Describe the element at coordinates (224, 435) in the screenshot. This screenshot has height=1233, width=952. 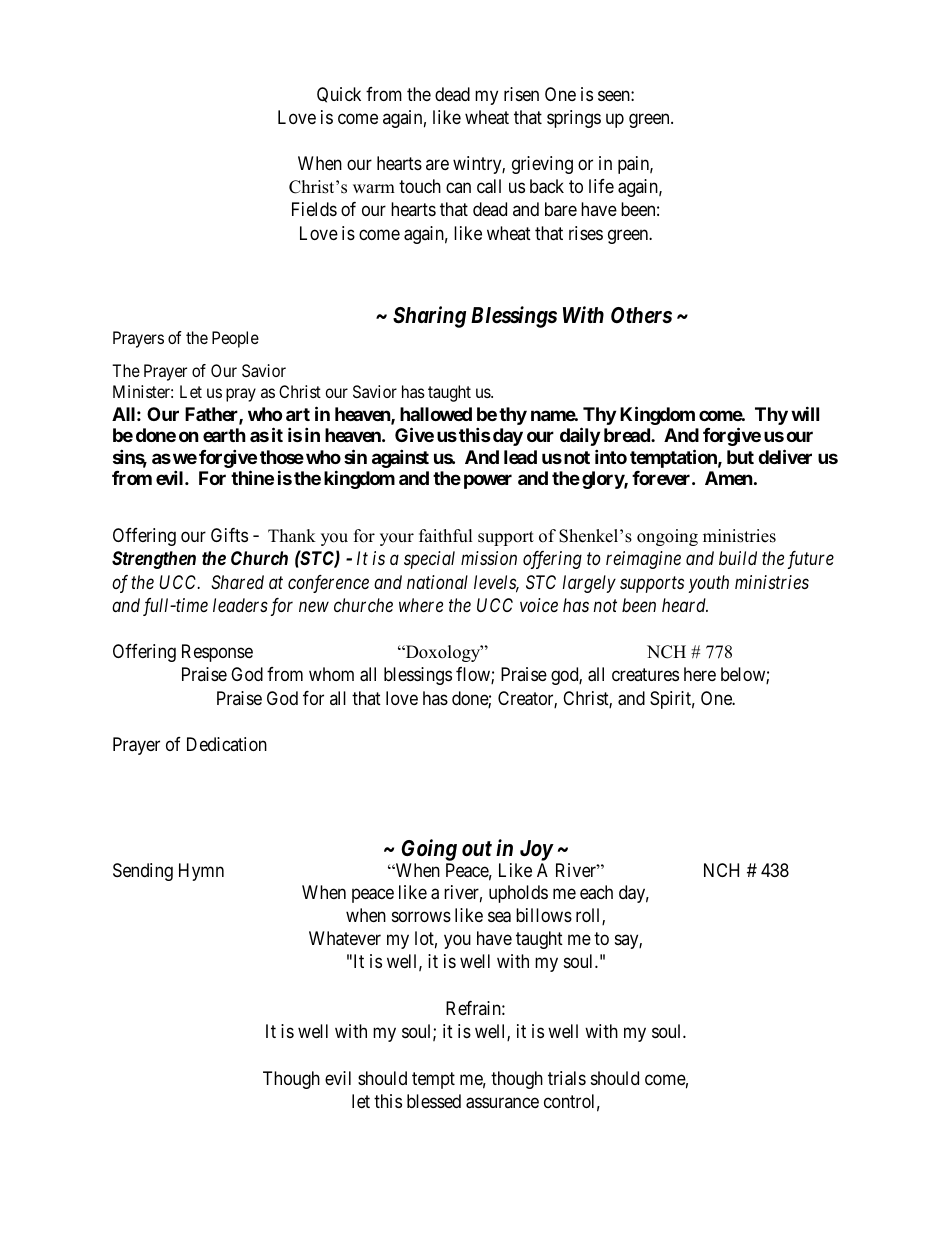
I see `earth` at that location.
